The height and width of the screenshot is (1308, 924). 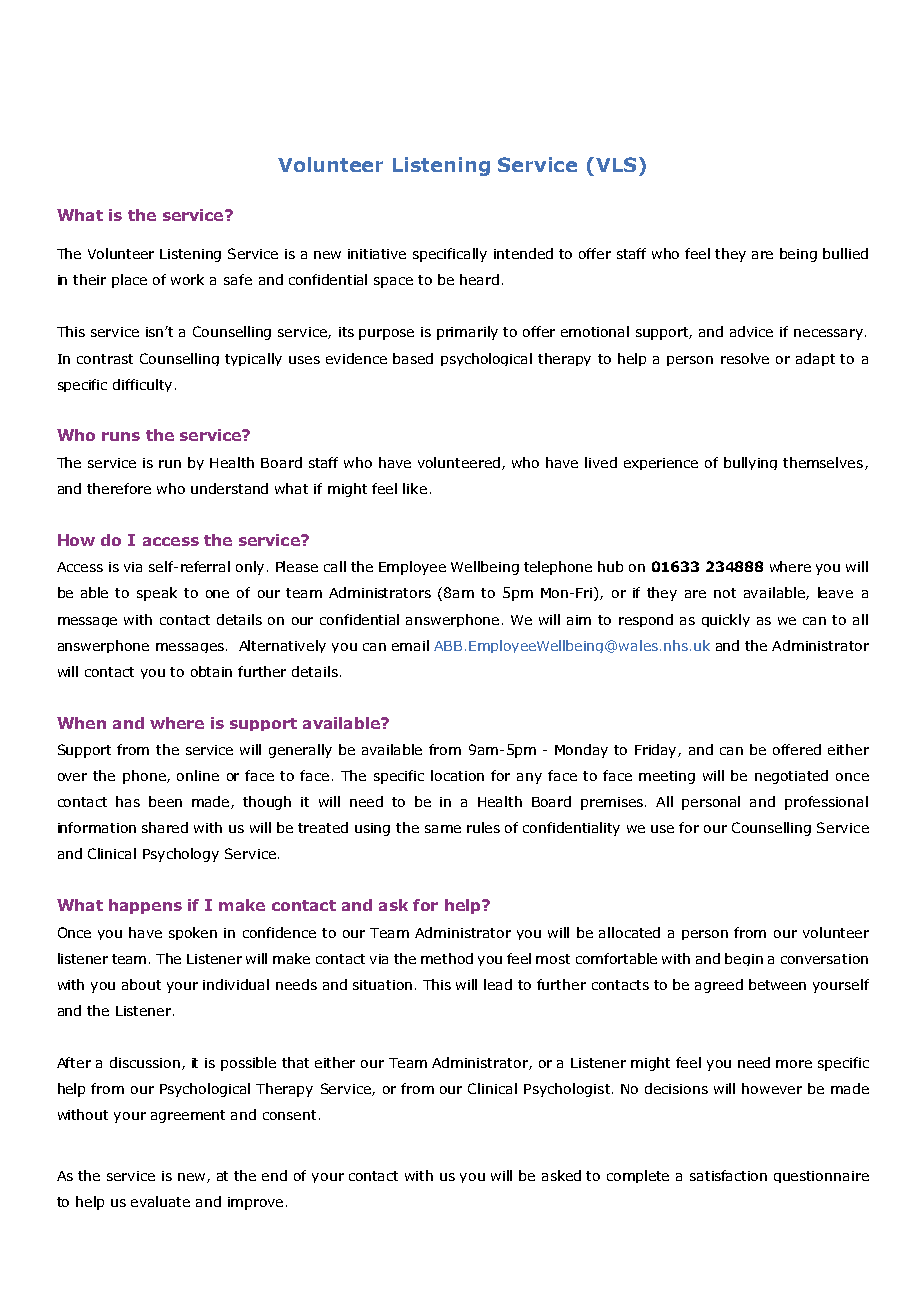 I want to click on Psychology, so click(x=181, y=855).
